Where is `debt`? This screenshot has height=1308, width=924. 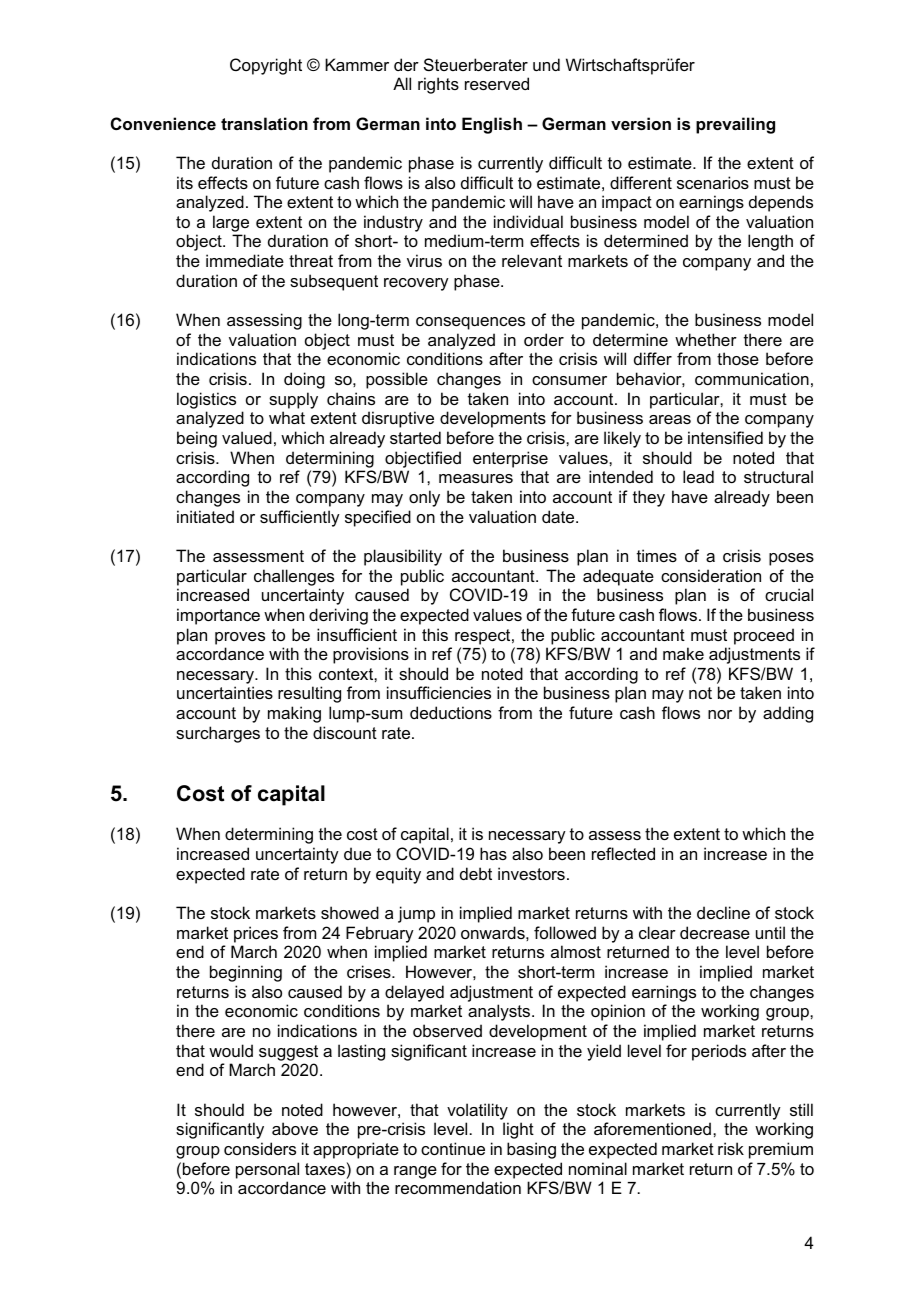 debt is located at coordinates (476, 873).
